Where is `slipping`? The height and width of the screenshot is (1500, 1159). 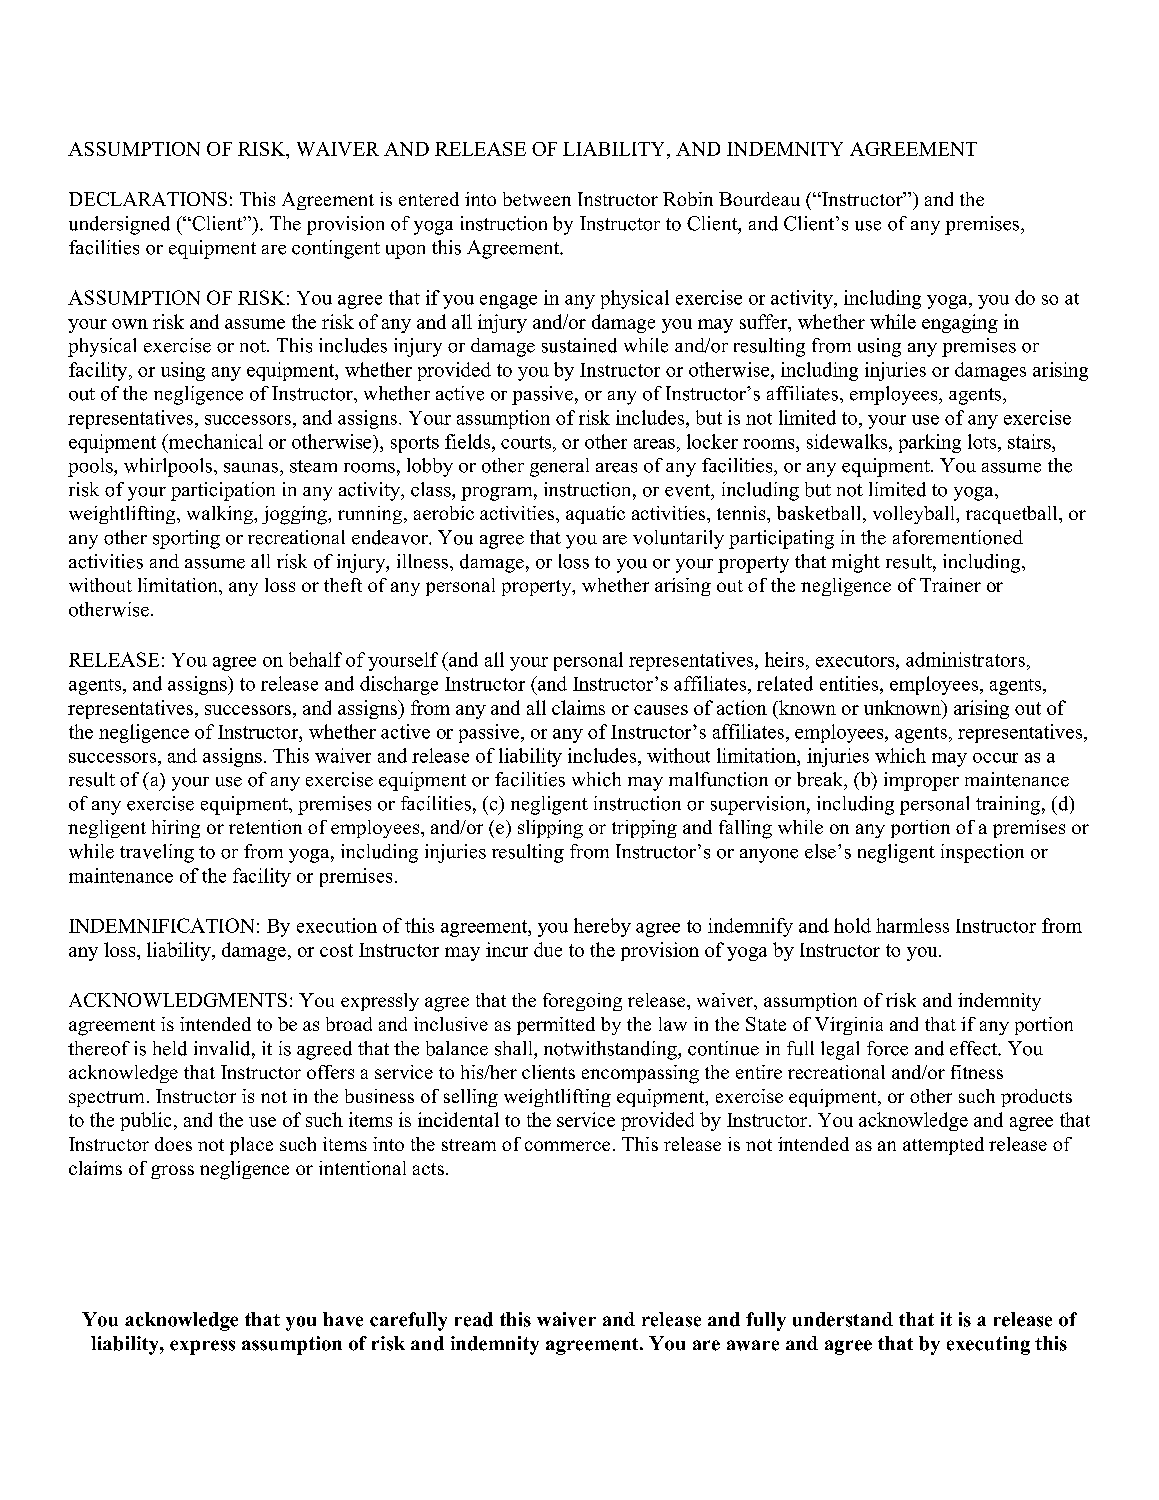 slipping is located at coordinates (550, 829).
